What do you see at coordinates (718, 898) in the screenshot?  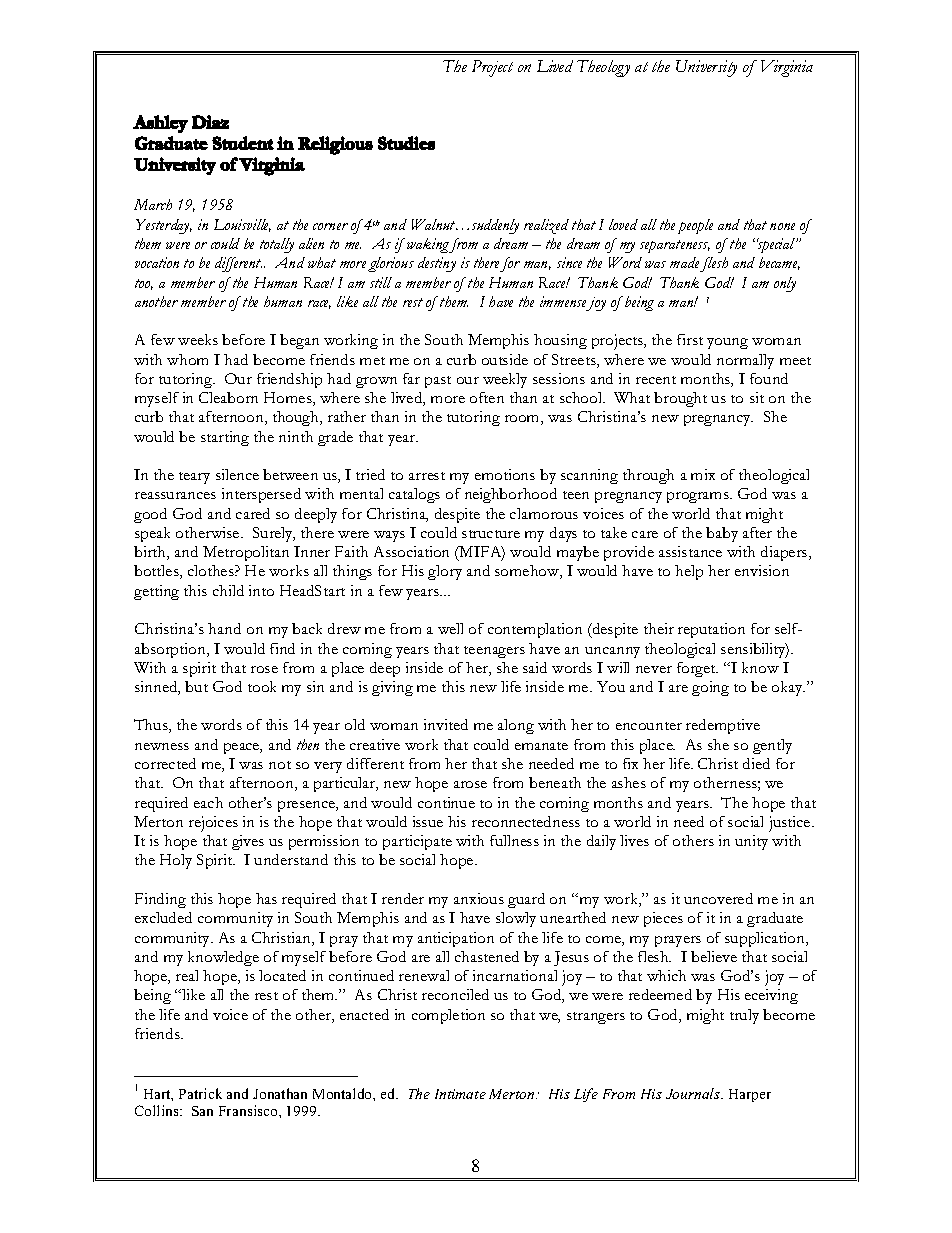 I see `uncovered` at bounding box center [718, 898].
